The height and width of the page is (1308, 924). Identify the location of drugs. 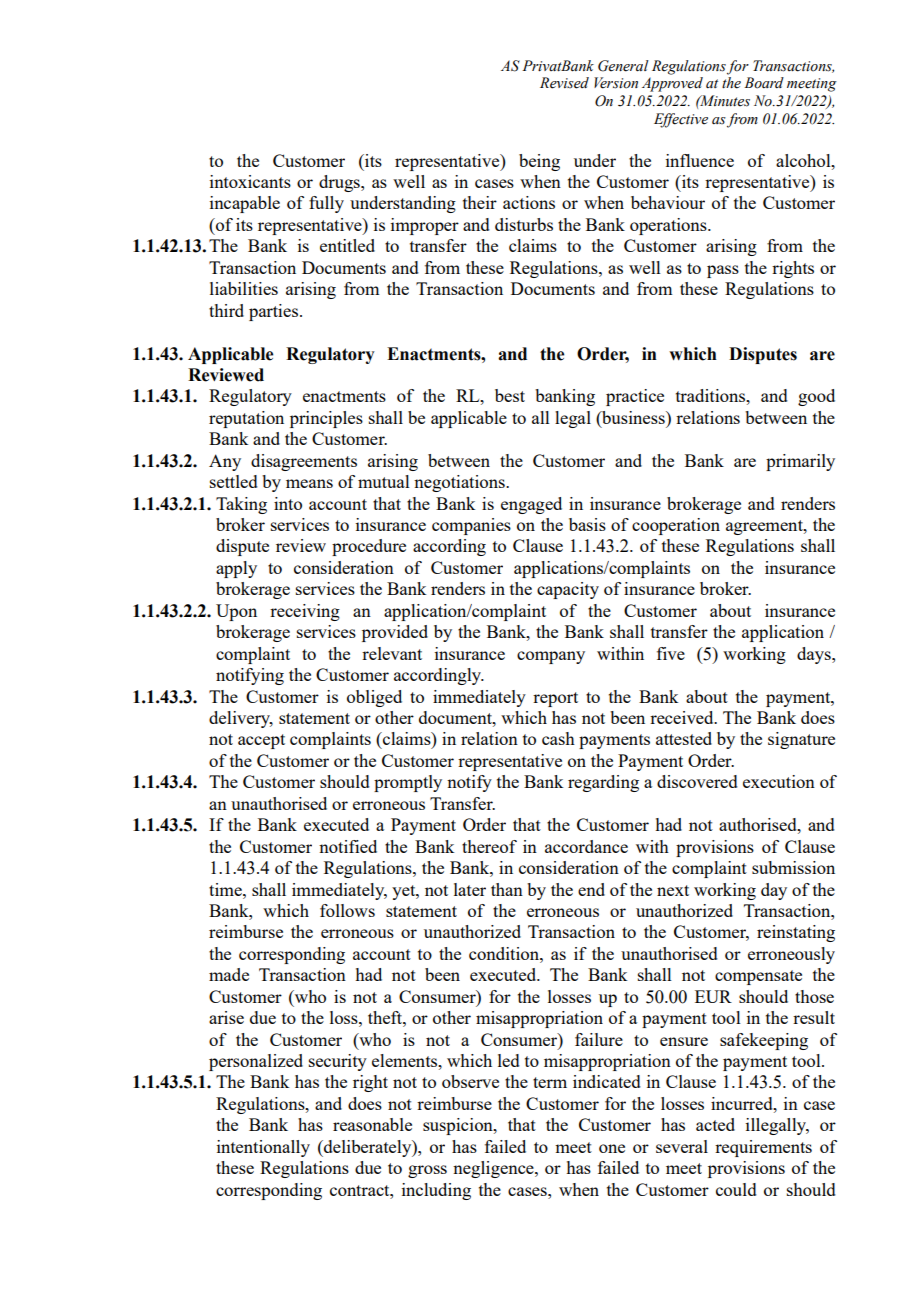
(340, 183).
